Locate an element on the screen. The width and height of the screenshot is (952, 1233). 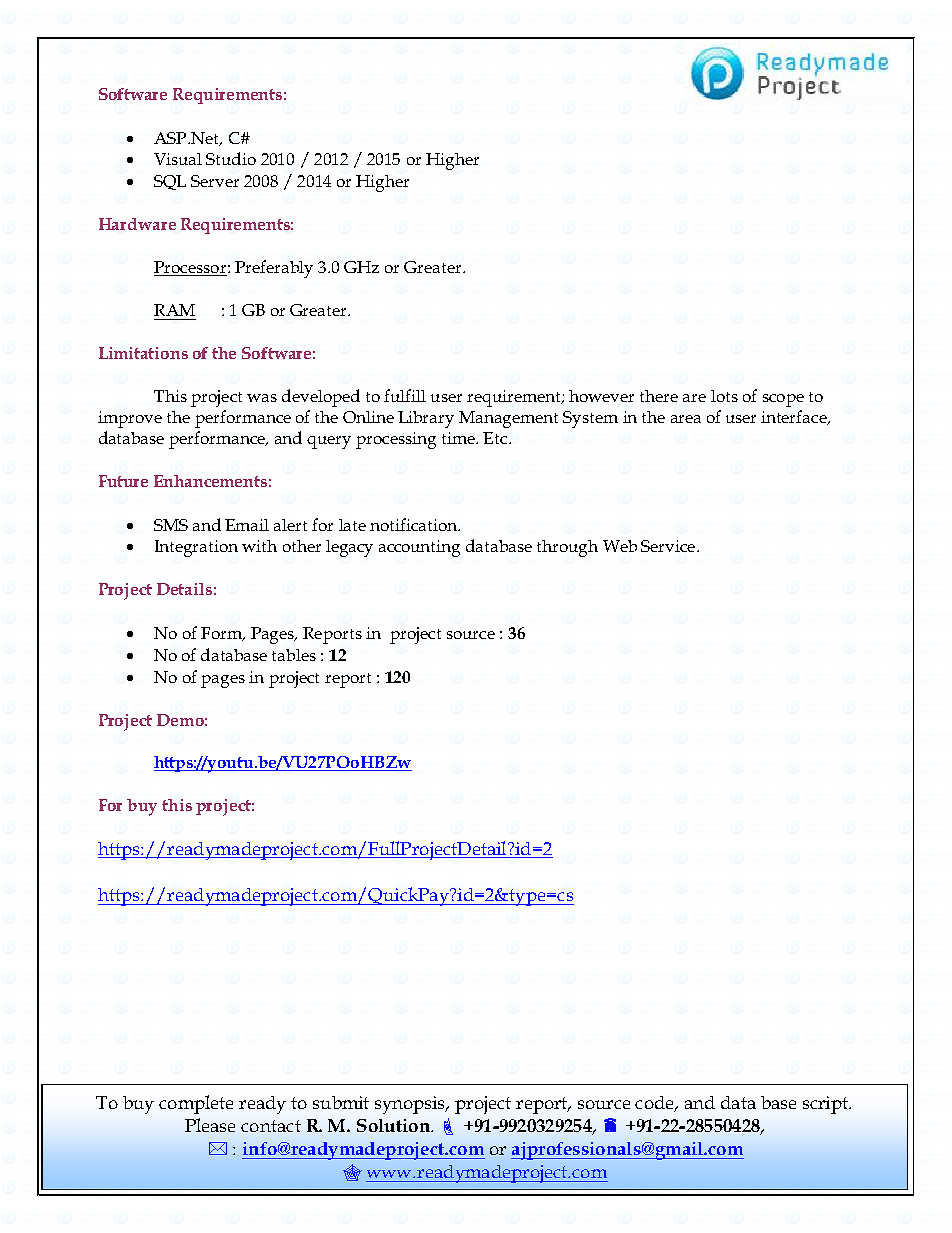
synopsis is located at coordinates (411, 1105).
